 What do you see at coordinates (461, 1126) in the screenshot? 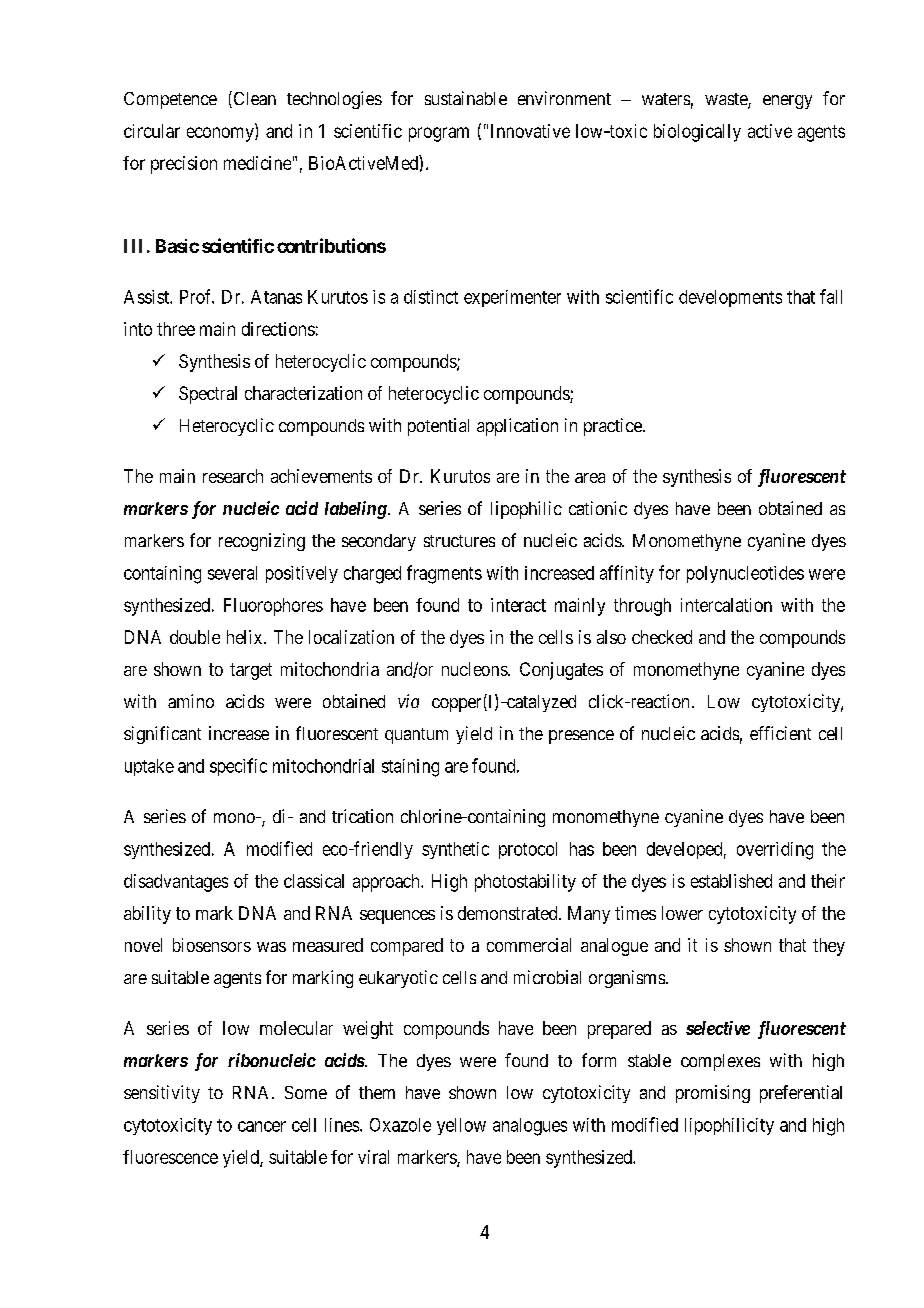
I see `yellow` at bounding box center [461, 1126].
